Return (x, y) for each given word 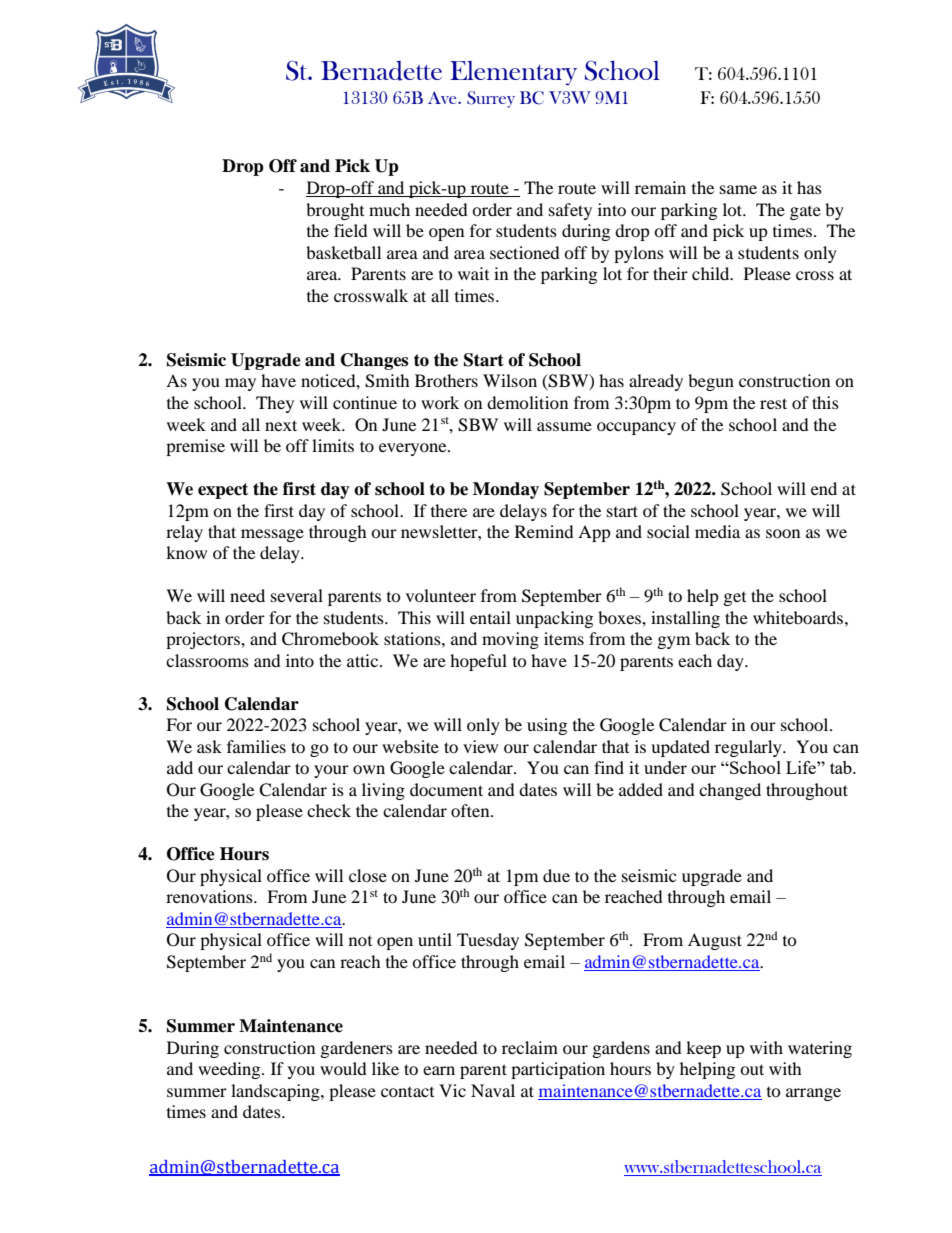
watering (820, 1049)
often (471, 810)
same (738, 189)
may (240, 384)
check (329, 810)
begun (711, 382)
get (735, 599)
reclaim (530, 1047)
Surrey (491, 99)
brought (335, 211)
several (297, 595)
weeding (230, 1070)
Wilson (510, 380)
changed (730, 791)
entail (490, 617)
